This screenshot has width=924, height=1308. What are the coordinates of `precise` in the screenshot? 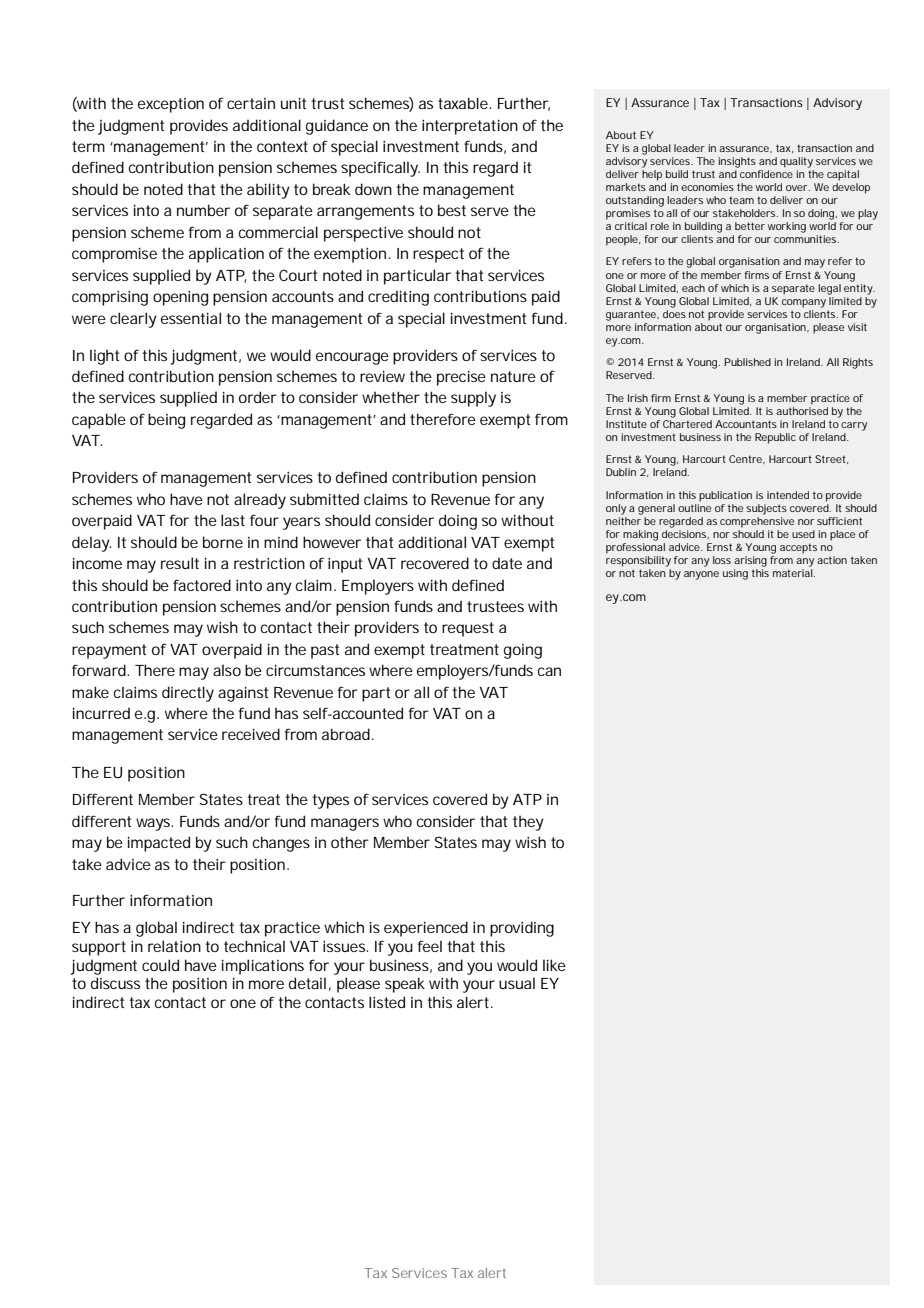 It's located at (461, 378).
